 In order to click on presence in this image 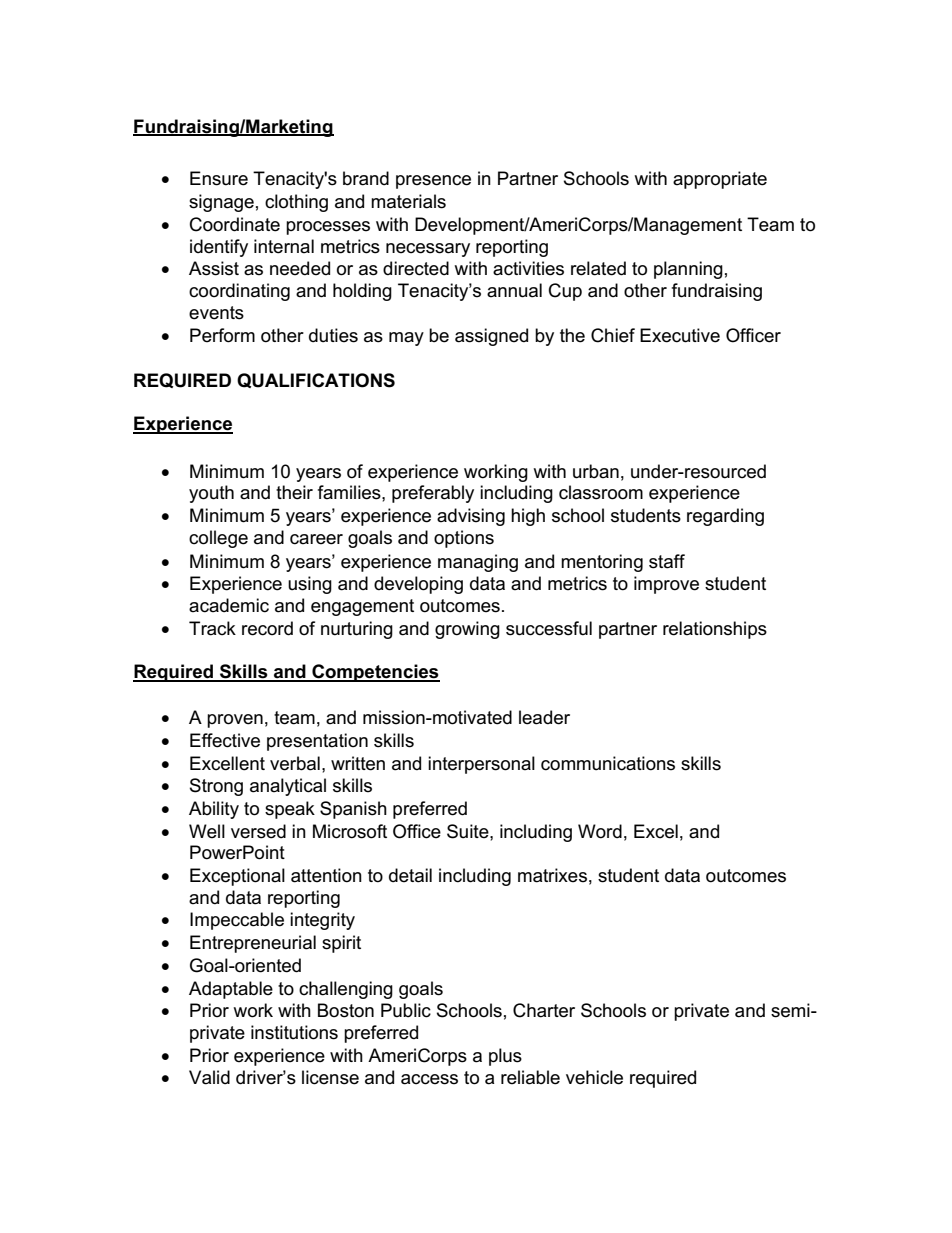, I will do `click(433, 182)`.
